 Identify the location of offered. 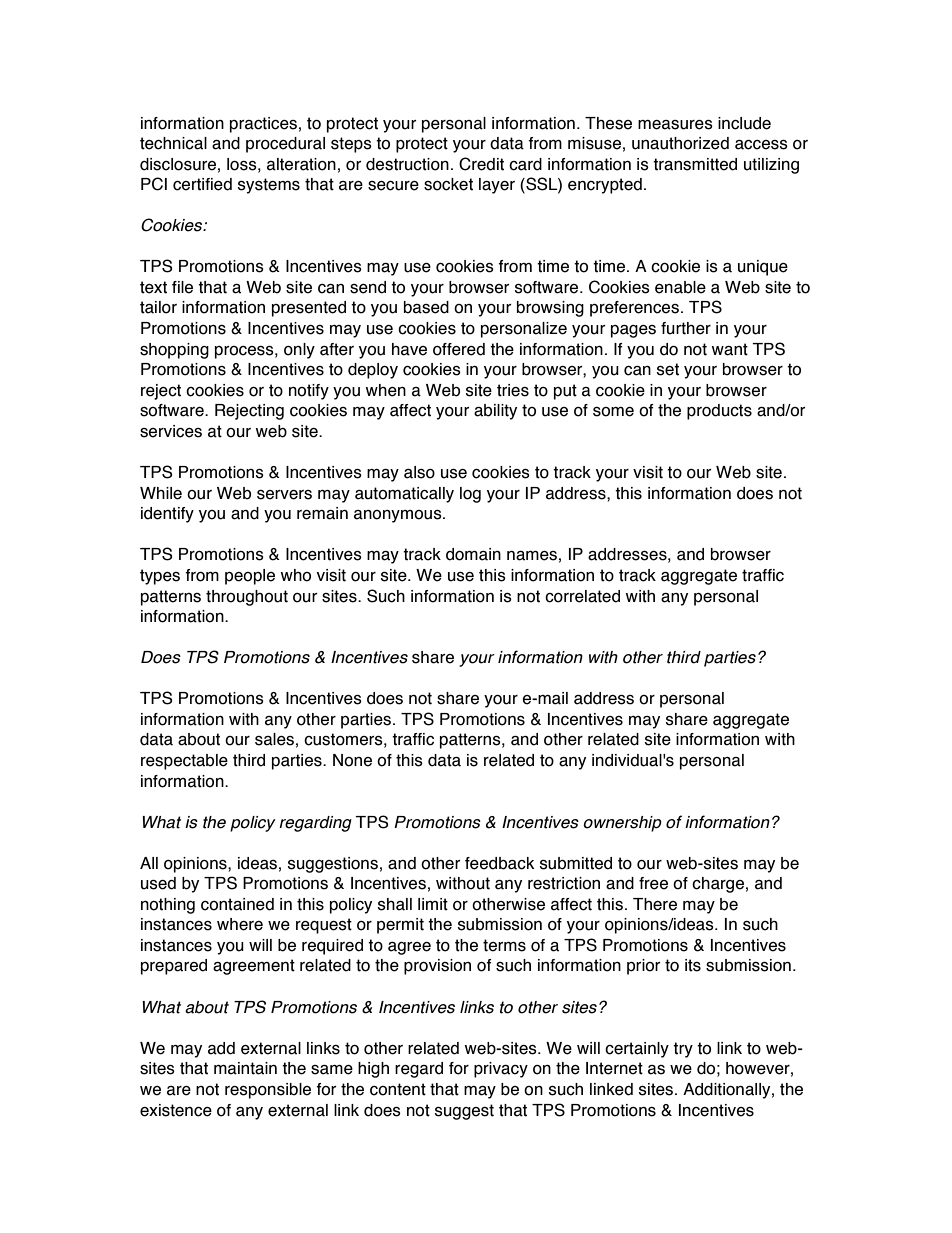
(459, 349).
